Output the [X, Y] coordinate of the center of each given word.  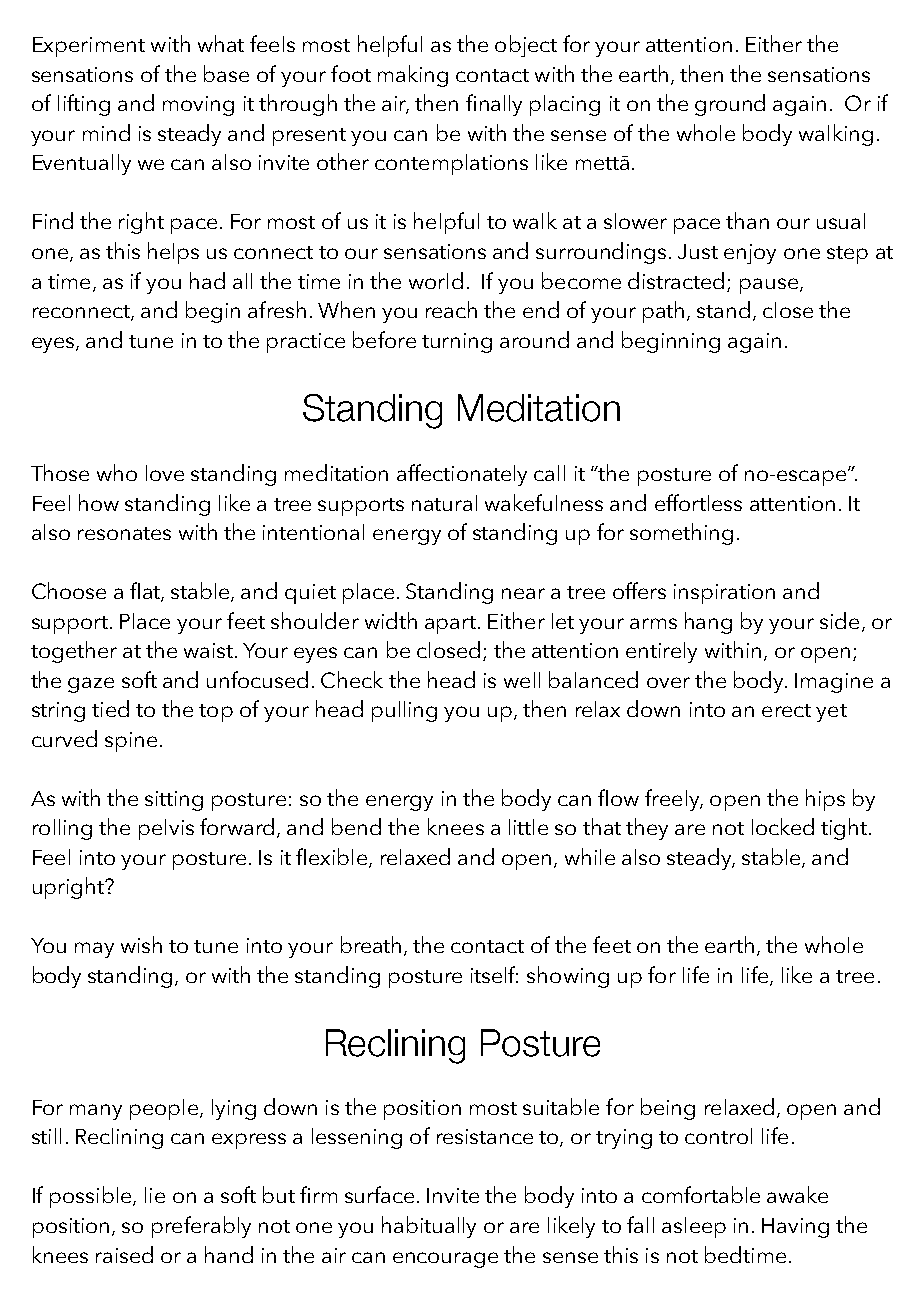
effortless [698, 502]
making [413, 76]
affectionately [462, 475]
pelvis [166, 829]
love [165, 473]
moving [198, 106]
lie [155, 1195]
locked [783, 826]
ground [730, 105]
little [528, 827]
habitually [429, 1227]
